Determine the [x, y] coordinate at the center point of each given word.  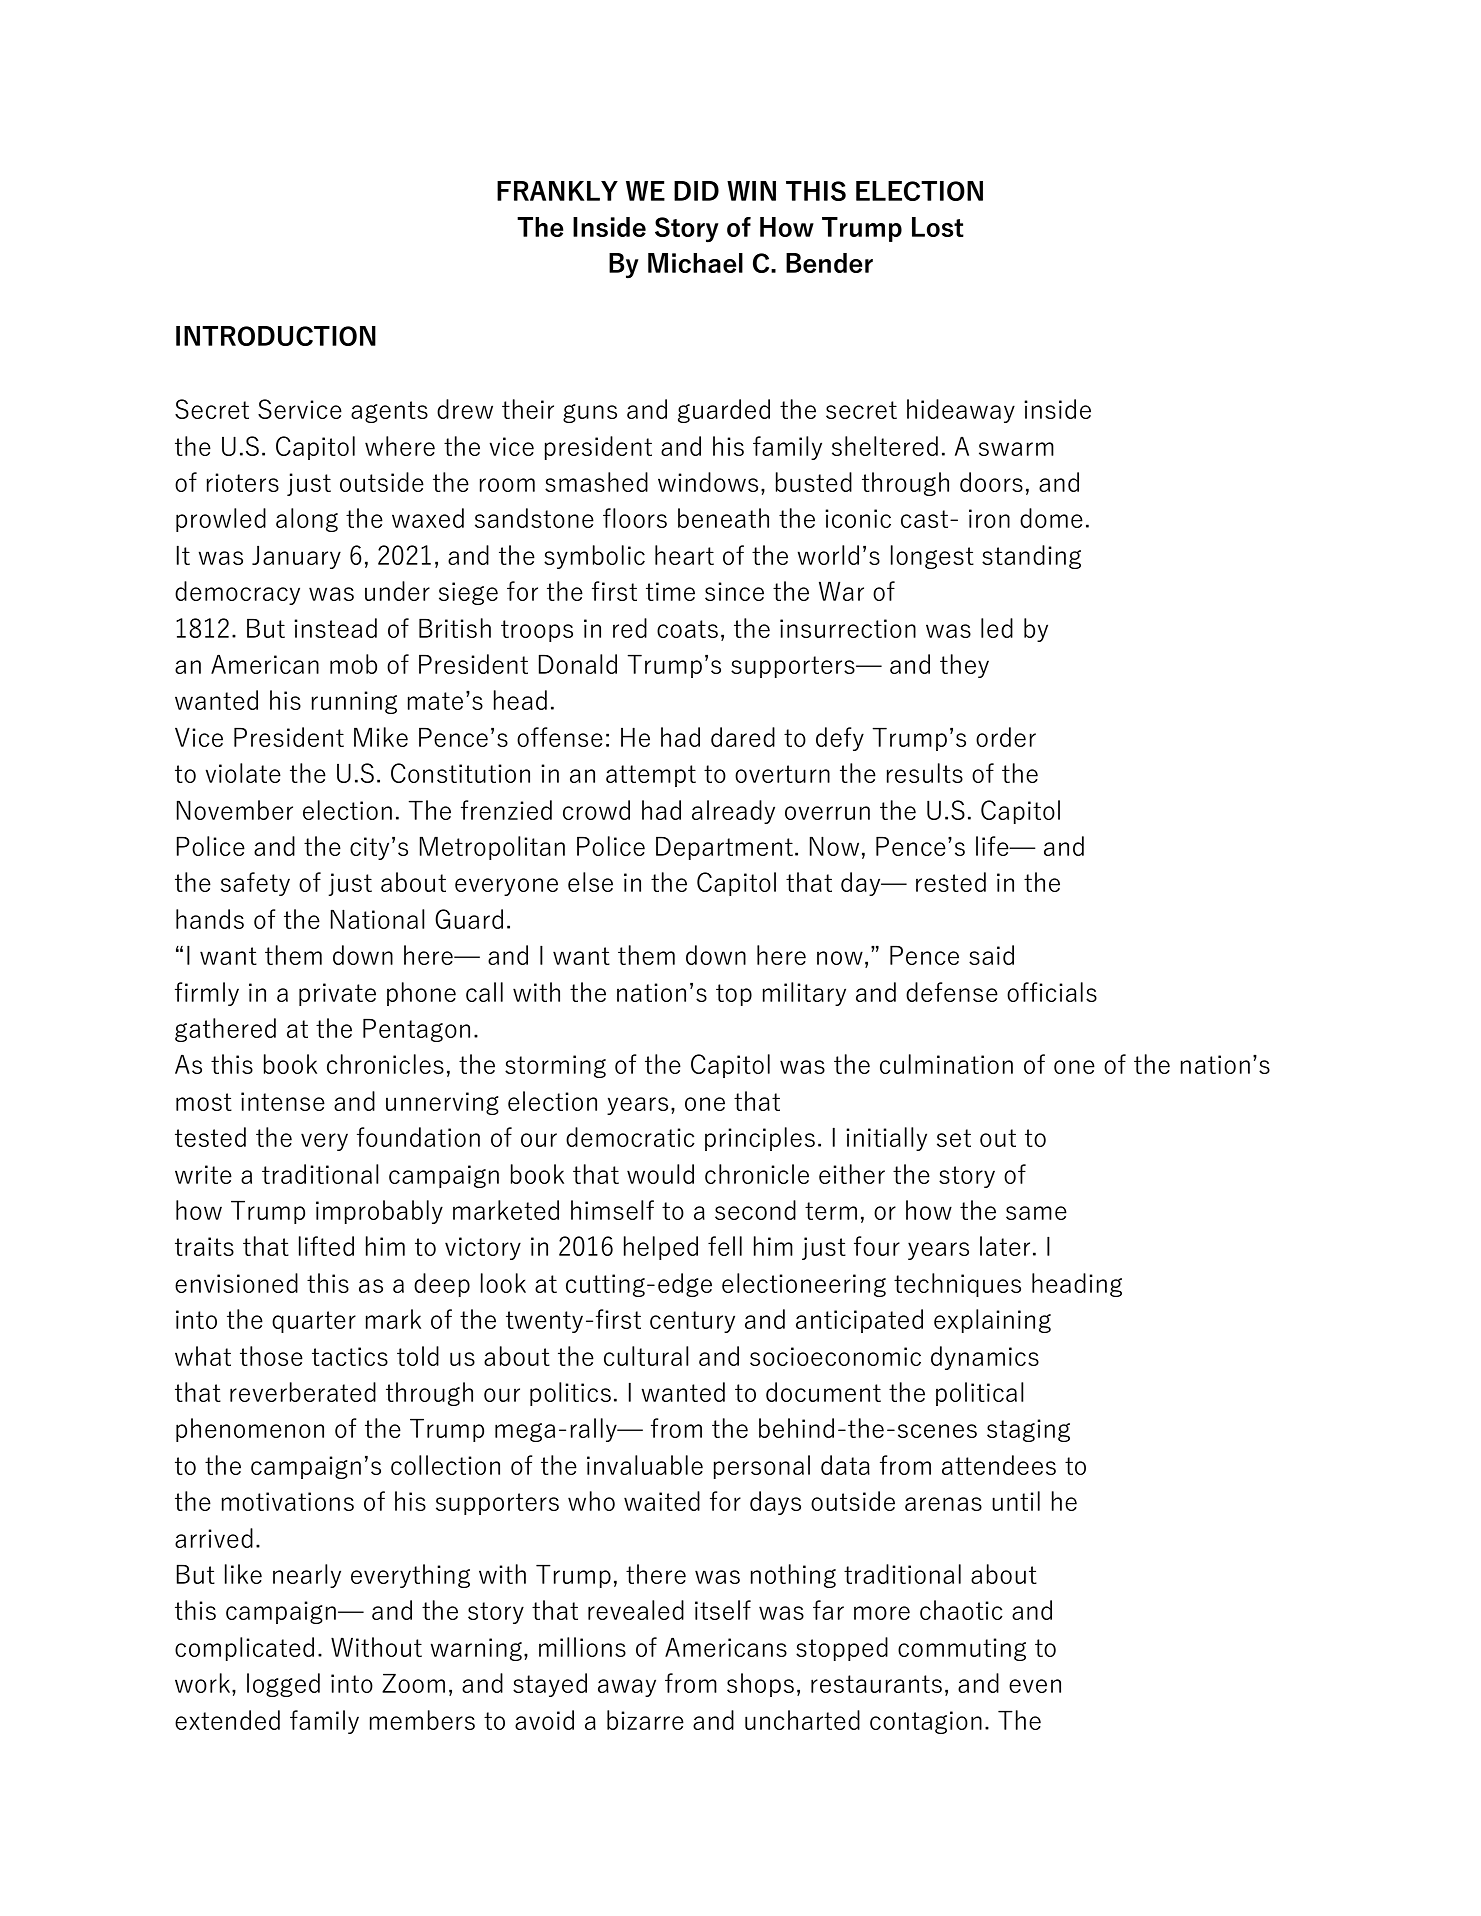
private [337, 994]
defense [952, 992]
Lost [938, 227]
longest [932, 557]
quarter [314, 1322]
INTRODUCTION [276, 336]
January [296, 557]
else [590, 882]
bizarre [645, 1720]
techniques [957, 1285]
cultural [646, 1356]
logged [283, 1685]
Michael [695, 263]
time [670, 591]
